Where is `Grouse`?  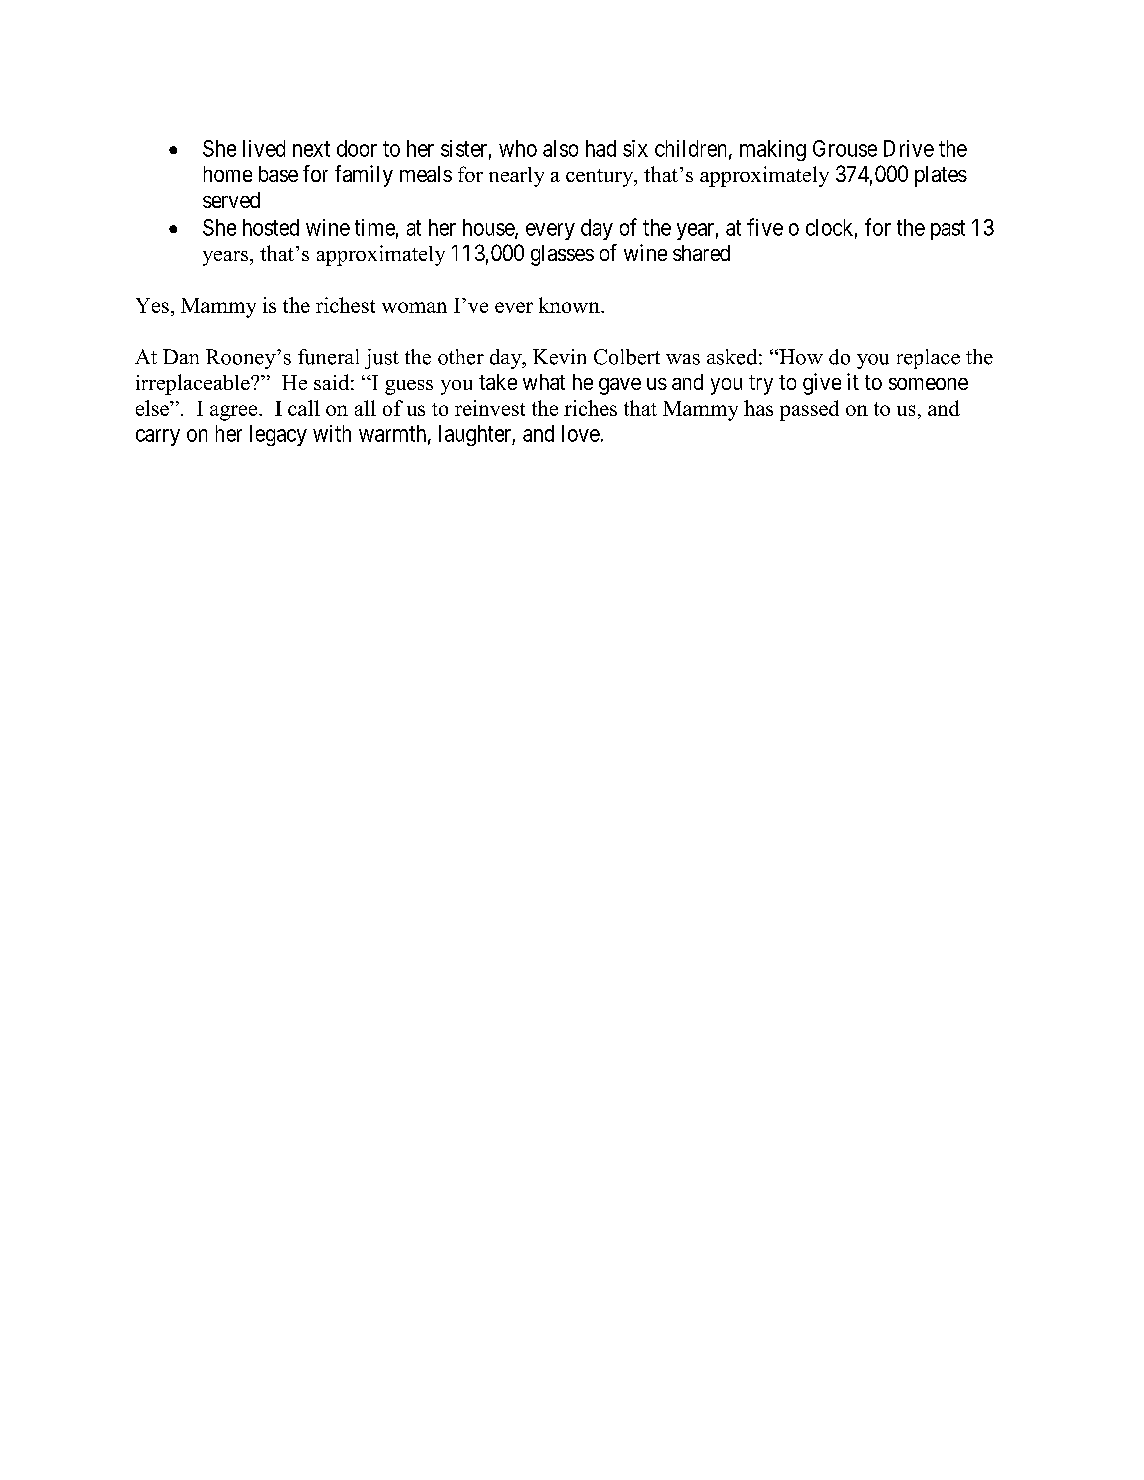
Grouse is located at coordinates (845, 148).
